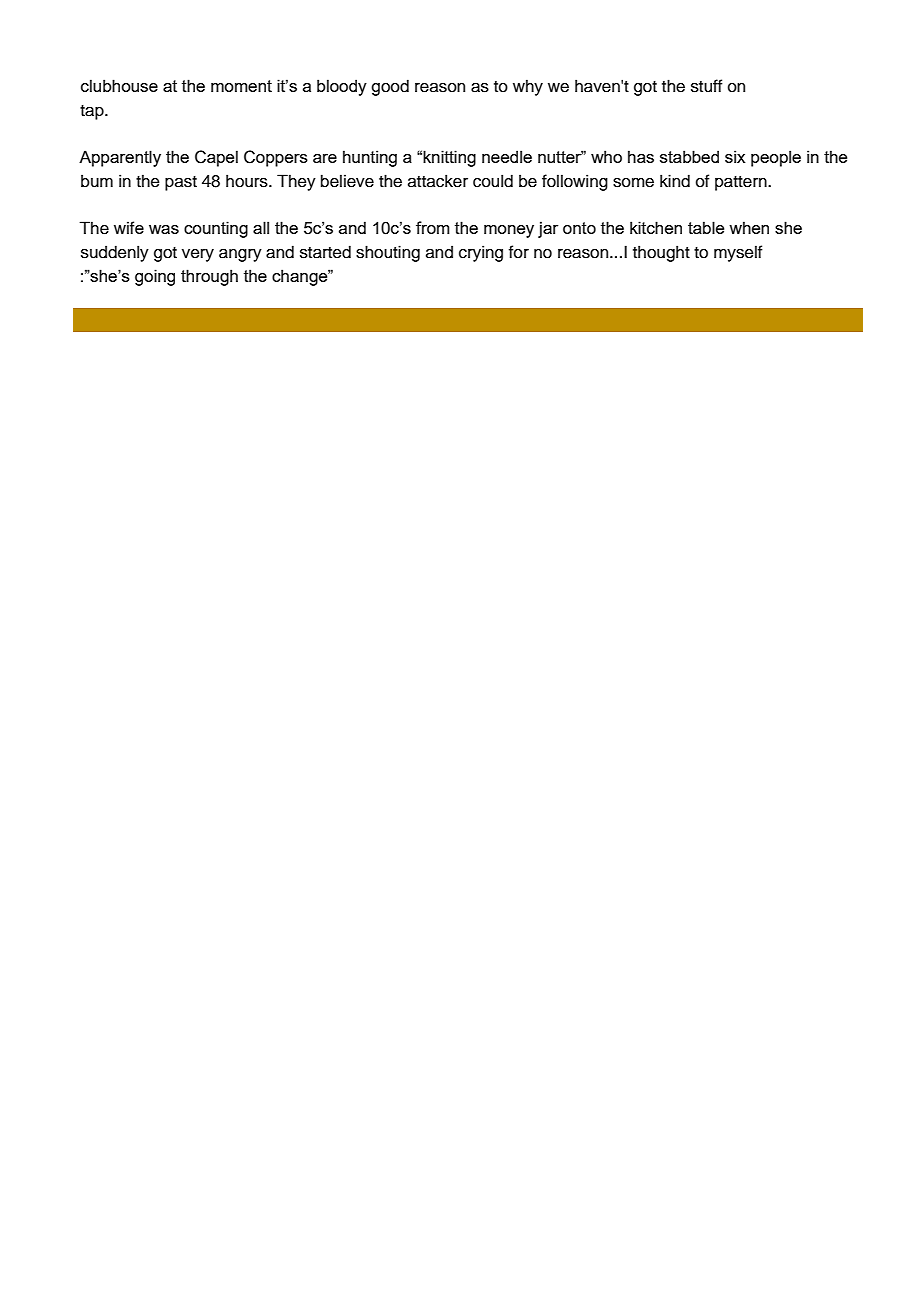 The width and height of the image is (924, 1307). I want to click on clubhouse, so click(119, 85).
